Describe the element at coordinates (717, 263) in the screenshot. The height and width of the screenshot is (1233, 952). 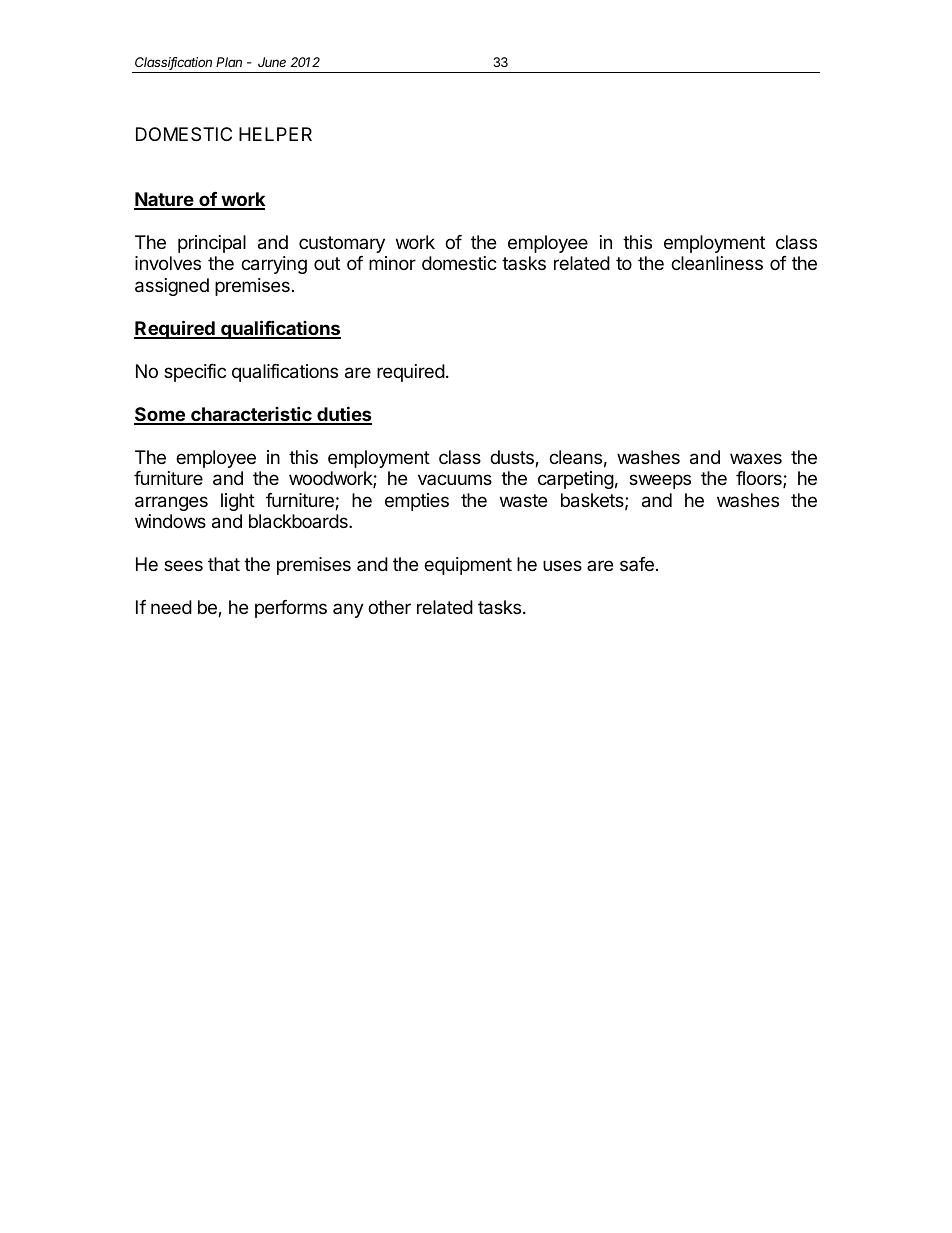
I see `cleanliness` at that location.
